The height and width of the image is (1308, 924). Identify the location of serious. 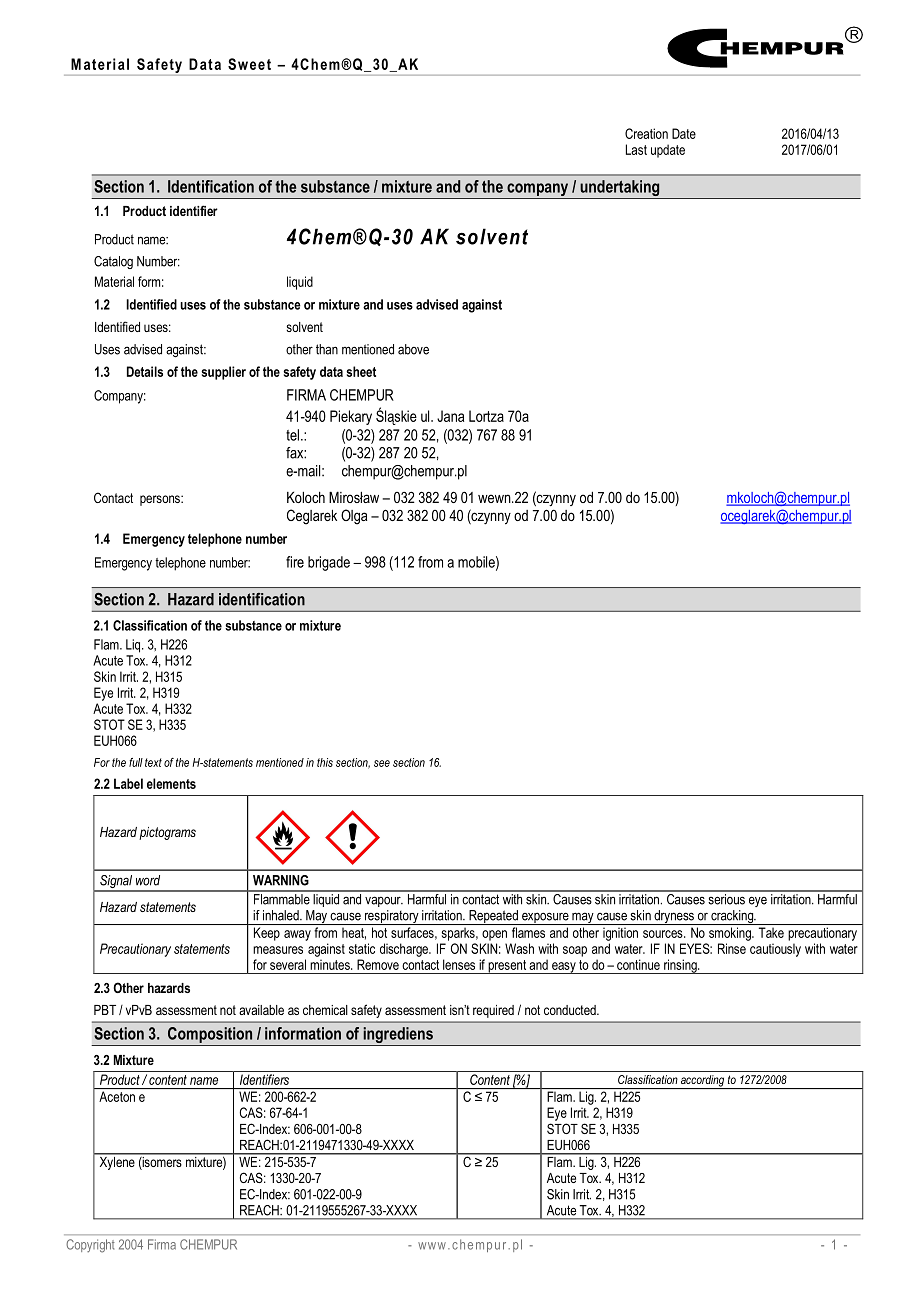
(726, 898).
